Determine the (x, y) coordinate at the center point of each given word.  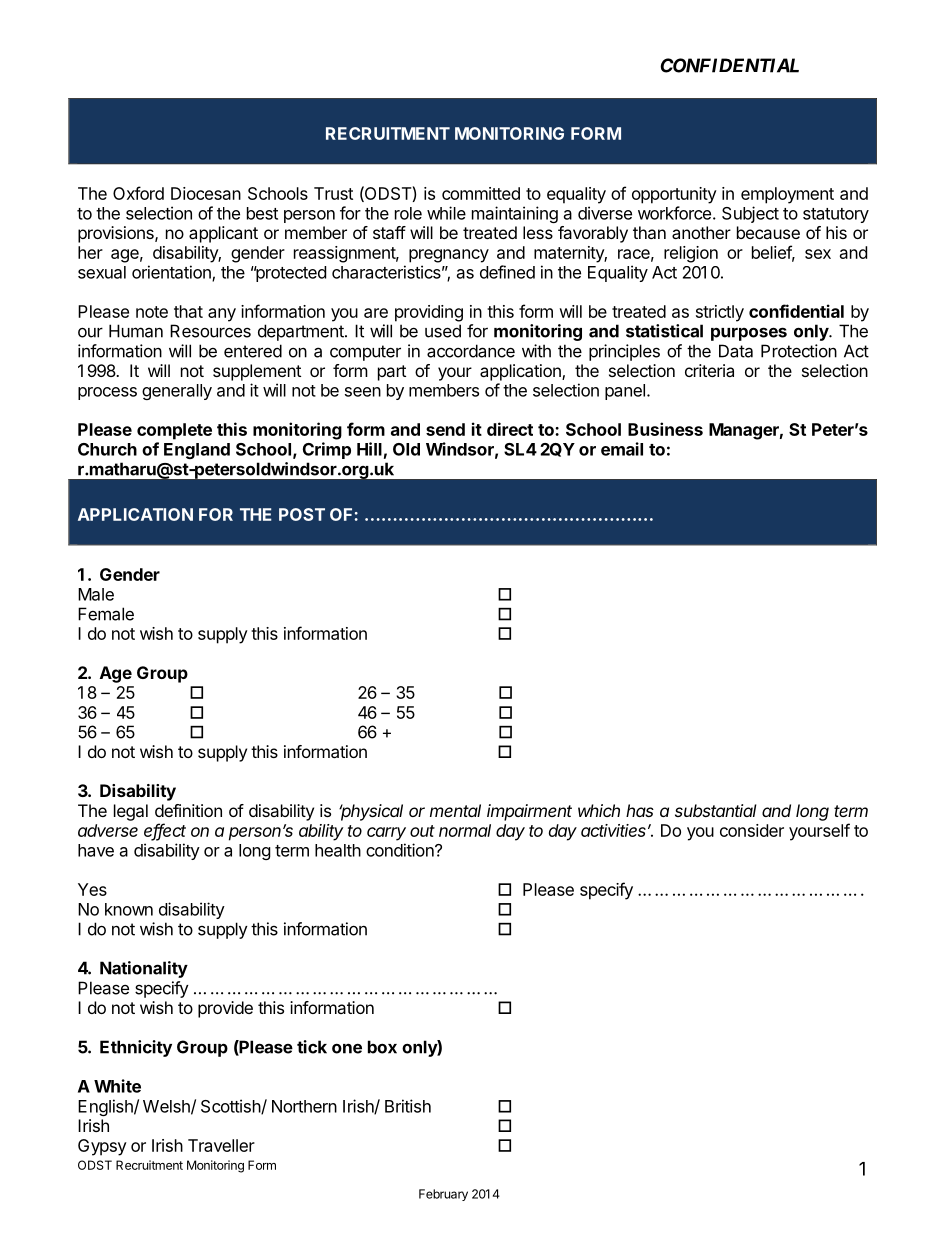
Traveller (221, 1145)
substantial (716, 810)
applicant (223, 234)
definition (188, 810)
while (446, 213)
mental (455, 810)
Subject (750, 214)
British (408, 1106)
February (443, 1195)
